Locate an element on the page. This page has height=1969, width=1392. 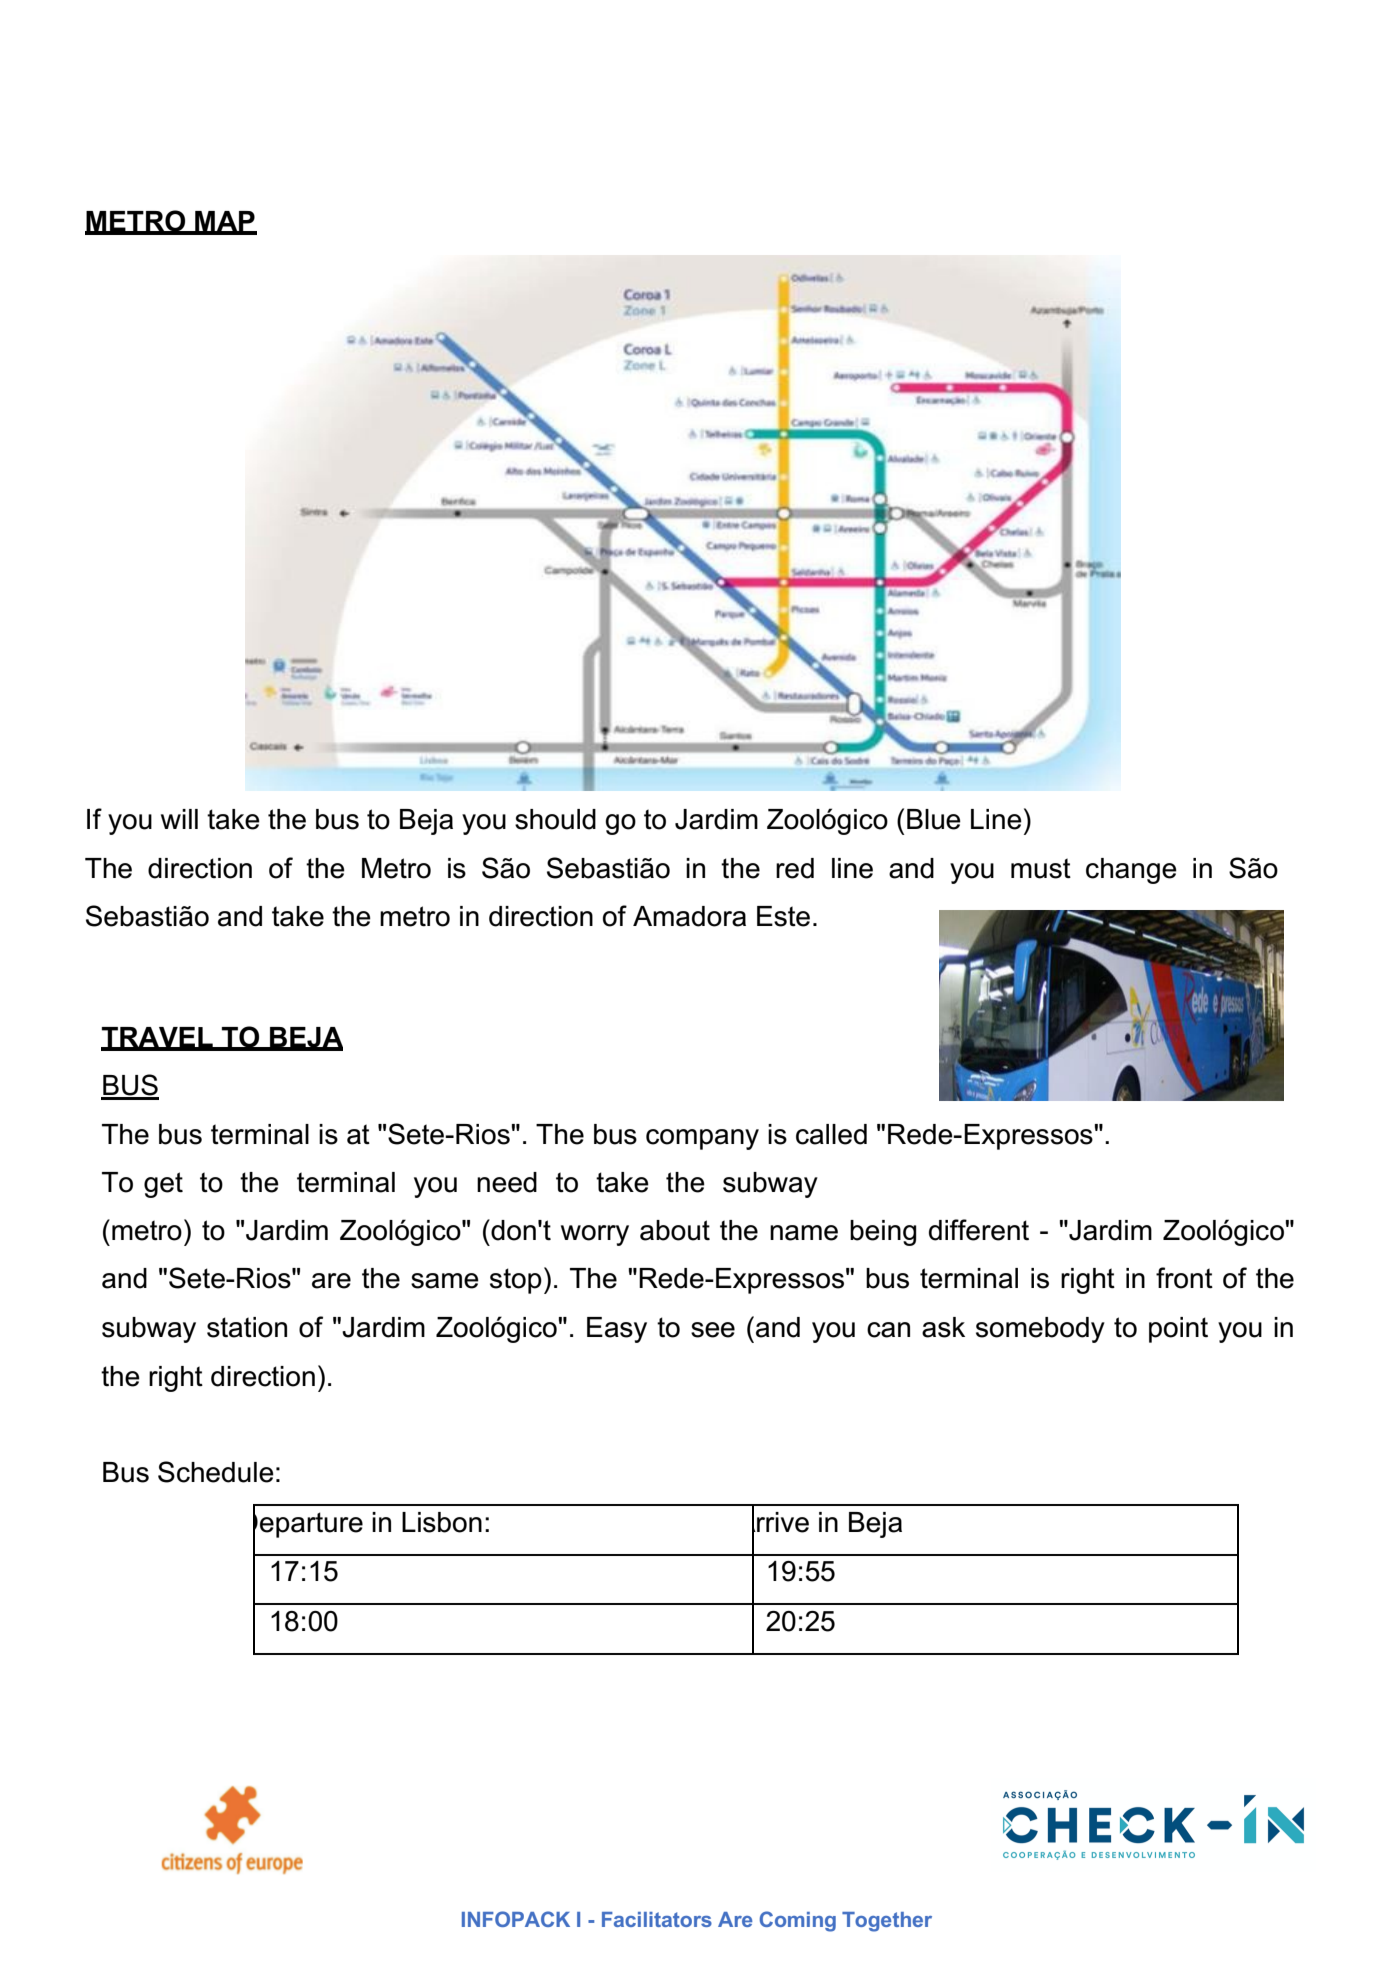
Schedule is located at coordinates (216, 1472).
